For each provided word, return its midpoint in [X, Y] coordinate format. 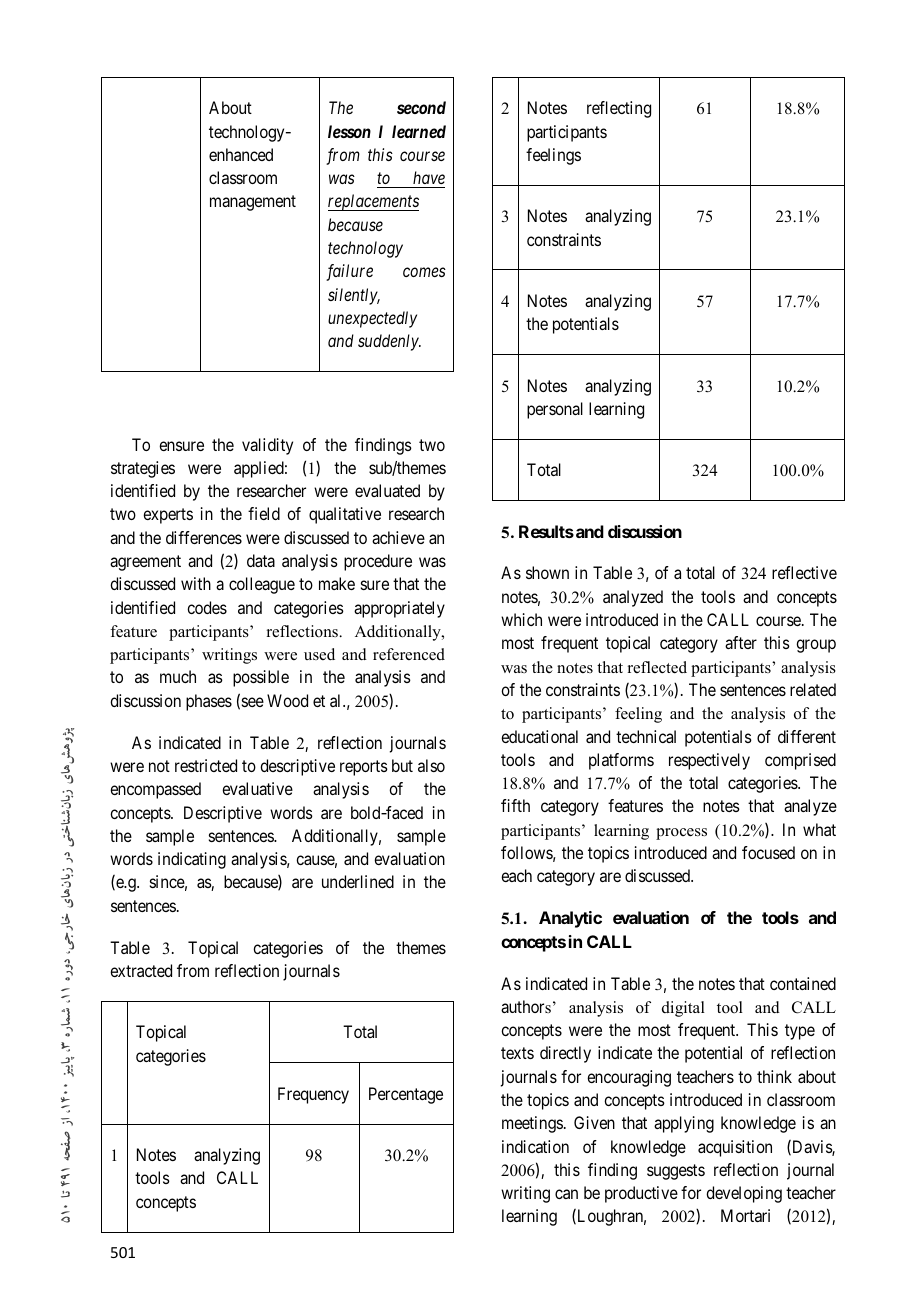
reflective [804, 572]
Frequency [313, 1095]
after [741, 642]
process [681, 834]
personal [555, 410]
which [521, 619]
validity [267, 446]
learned [419, 131]
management [253, 203]
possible [261, 678]
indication [535, 1146]
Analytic [570, 919]
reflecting [619, 109]
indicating [192, 860]
